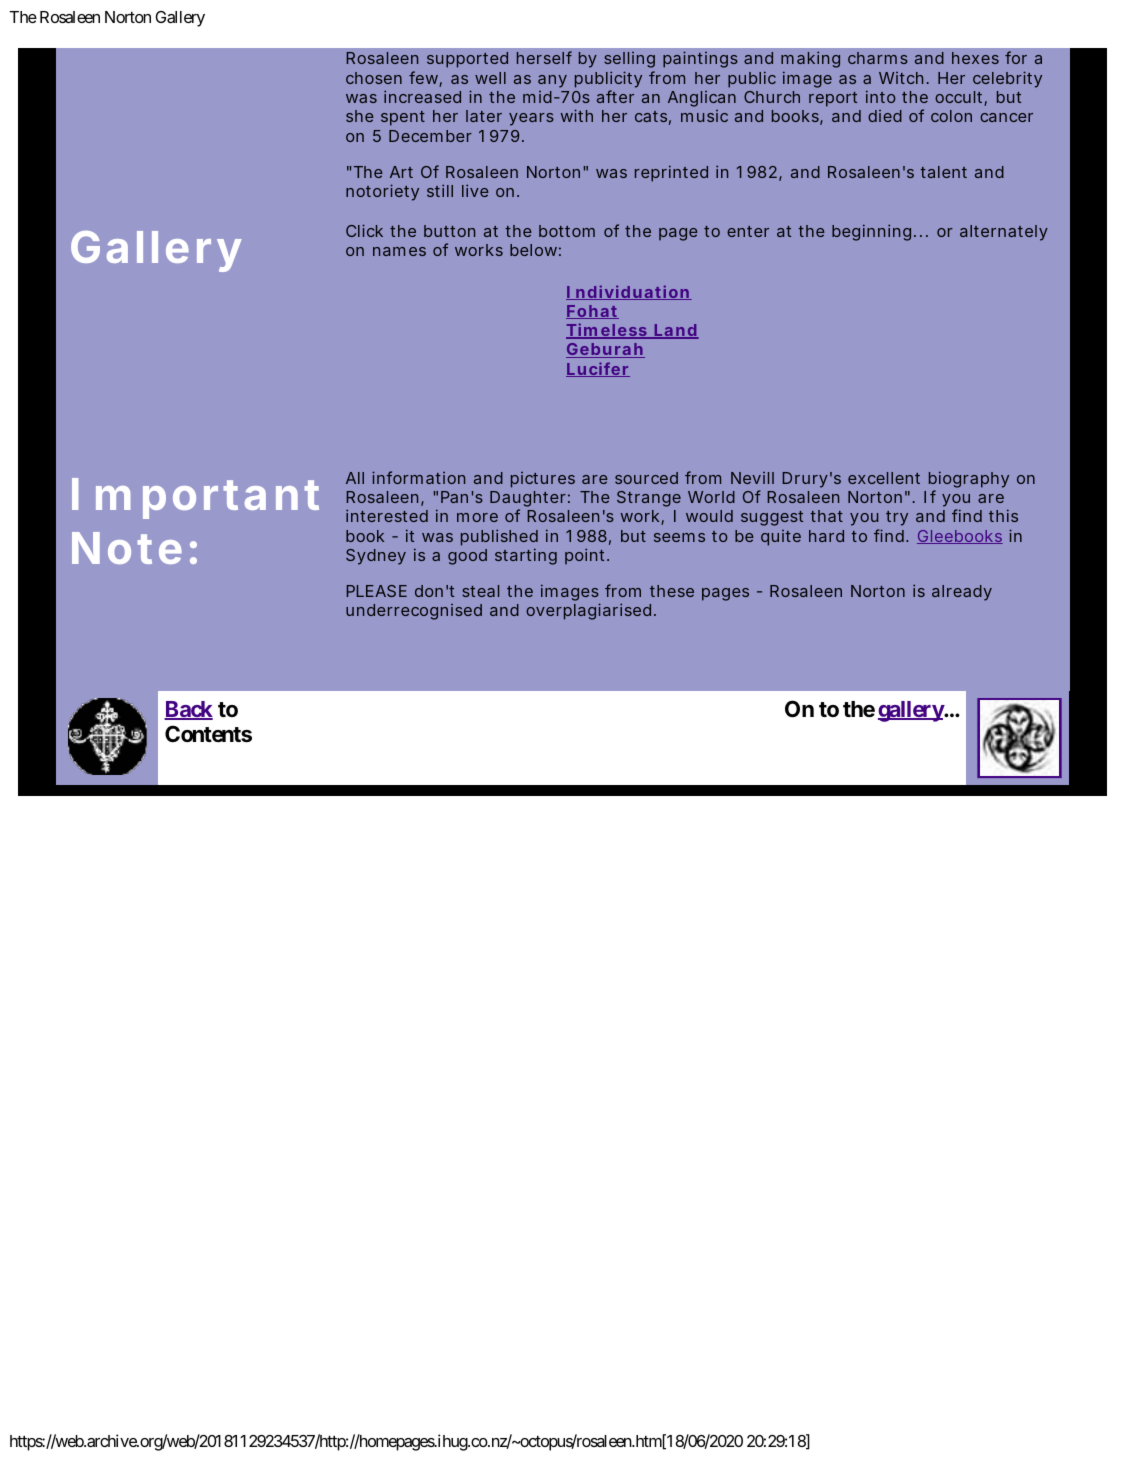 This document has height=1457, width=1126. Describe the element at coordinates (962, 593) in the document. I see `already` at that location.
